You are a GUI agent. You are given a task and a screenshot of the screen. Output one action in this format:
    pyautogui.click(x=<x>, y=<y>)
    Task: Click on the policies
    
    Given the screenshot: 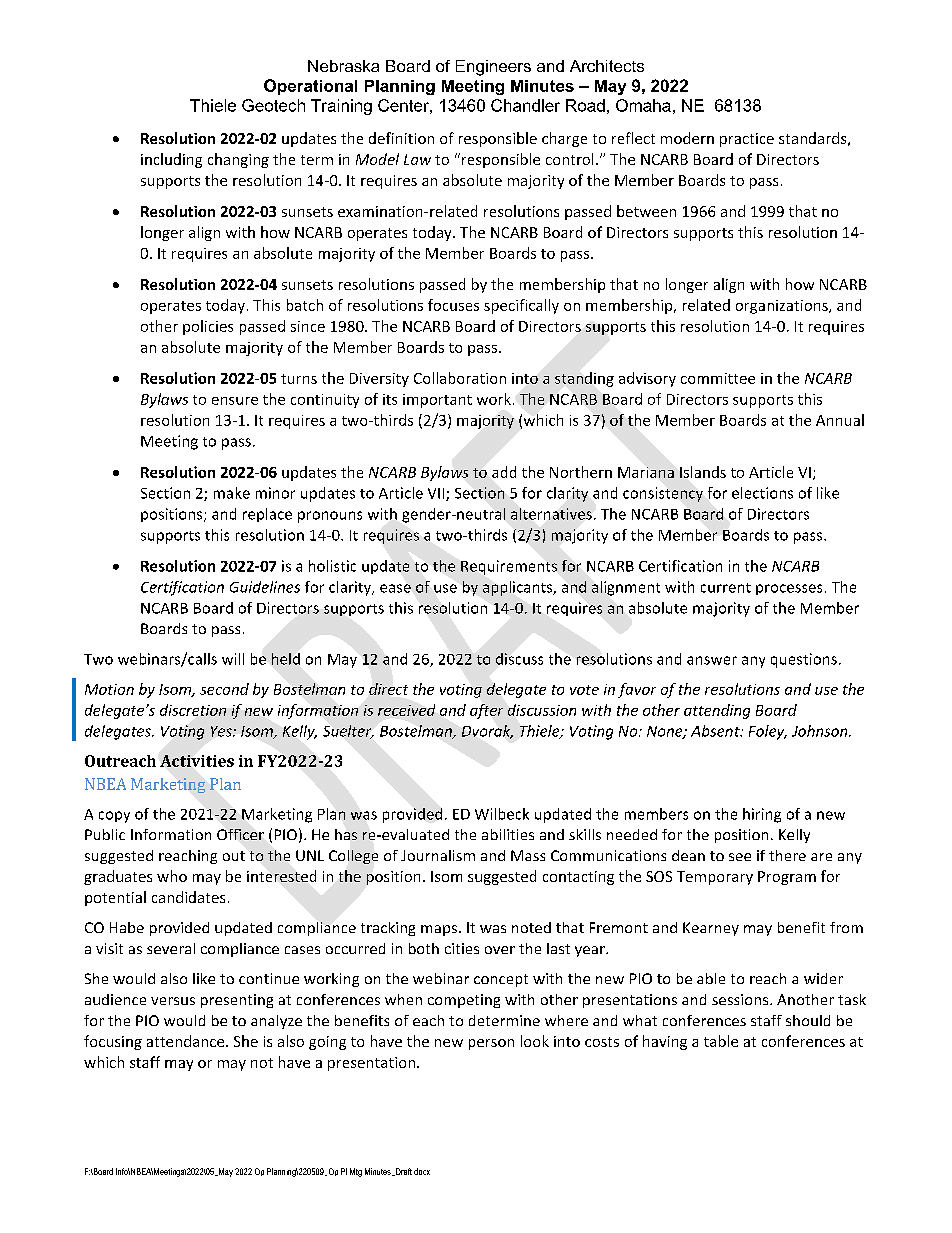 What is the action you would take?
    pyautogui.click(x=208, y=327)
